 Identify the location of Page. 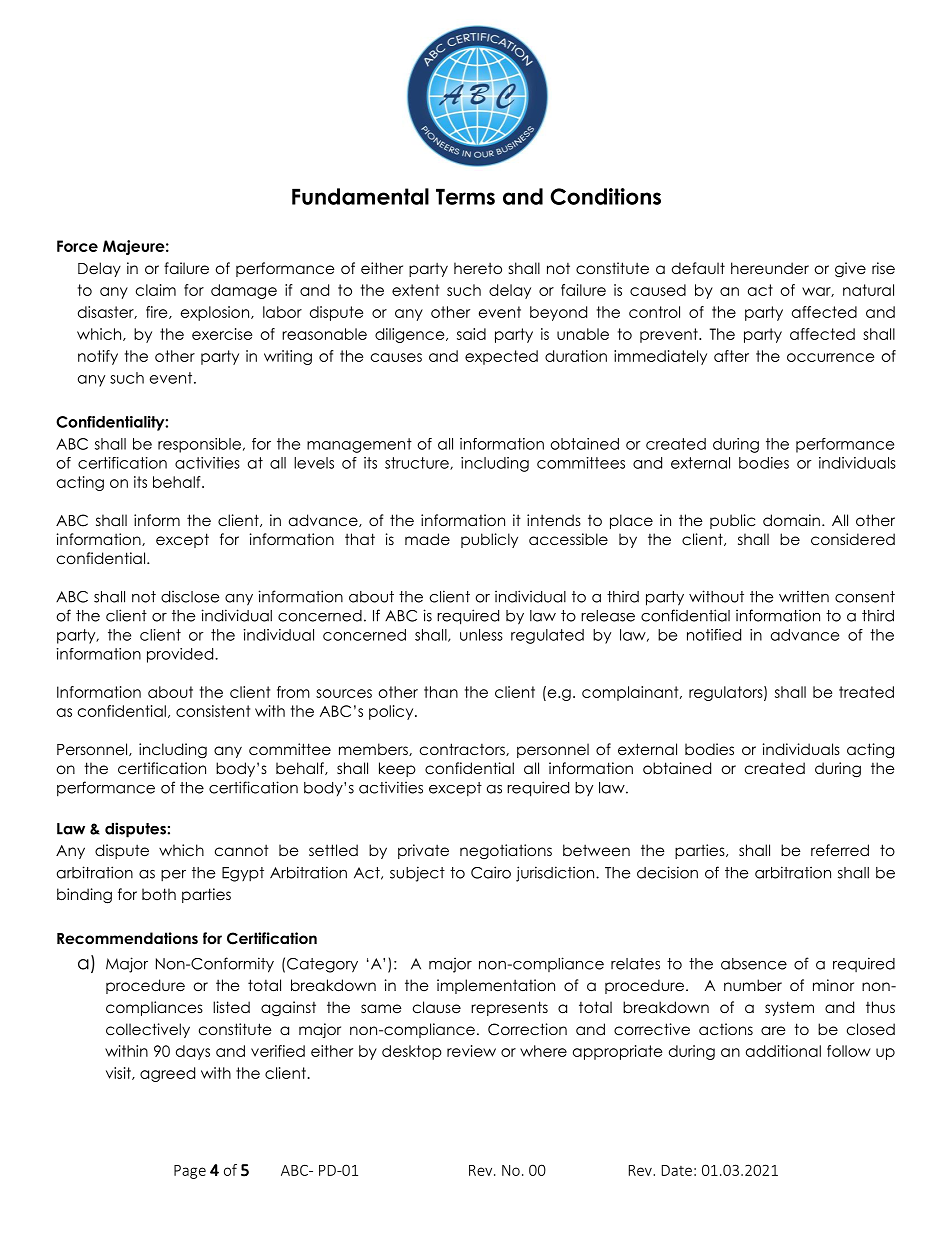
(190, 1172).
